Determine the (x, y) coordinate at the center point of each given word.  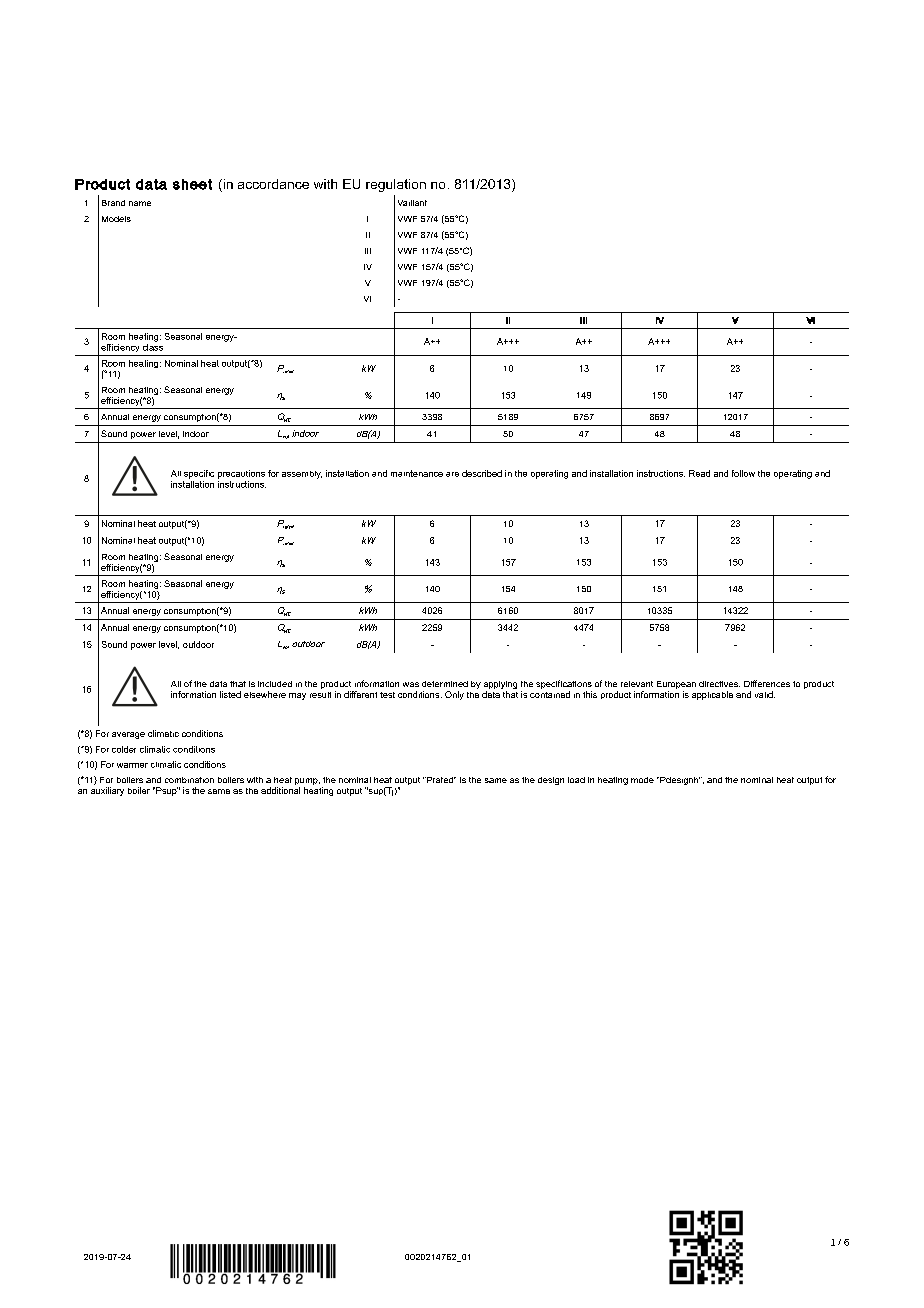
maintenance (417, 473)
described (482, 473)
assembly (302, 475)
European (676, 686)
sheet (192, 184)
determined (445, 684)
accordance (273, 184)
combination (189, 780)
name (140, 203)
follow (743, 473)
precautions (241, 474)
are (452, 474)
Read (699, 473)
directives (719, 684)
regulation (396, 185)
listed (230, 694)
